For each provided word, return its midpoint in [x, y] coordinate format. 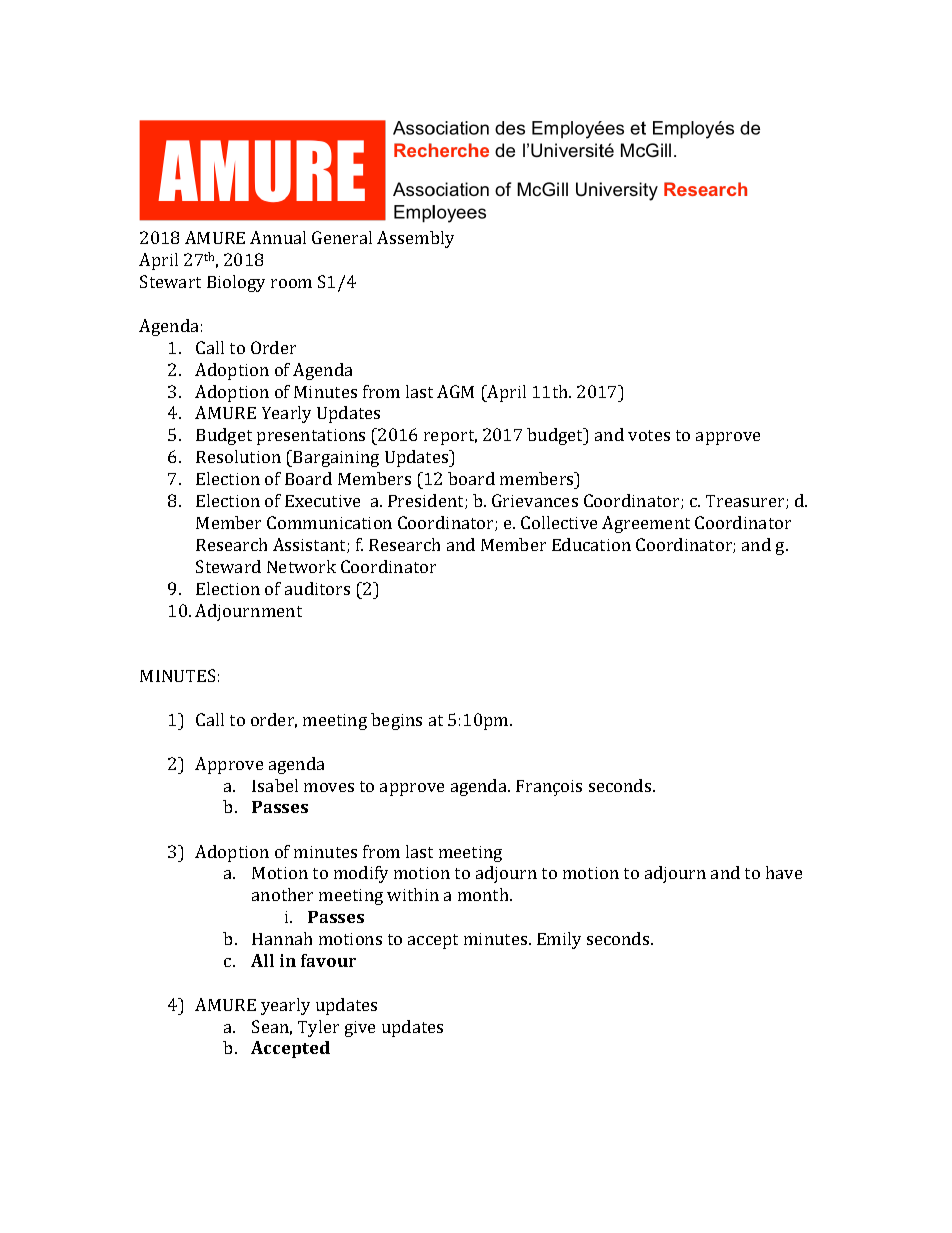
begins [396, 721]
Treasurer [746, 502]
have [784, 872]
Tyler [318, 1028]
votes [649, 435]
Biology [236, 283]
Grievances [535, 500]
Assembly [415, 239]
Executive [322, 501]
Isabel [275, 785]
